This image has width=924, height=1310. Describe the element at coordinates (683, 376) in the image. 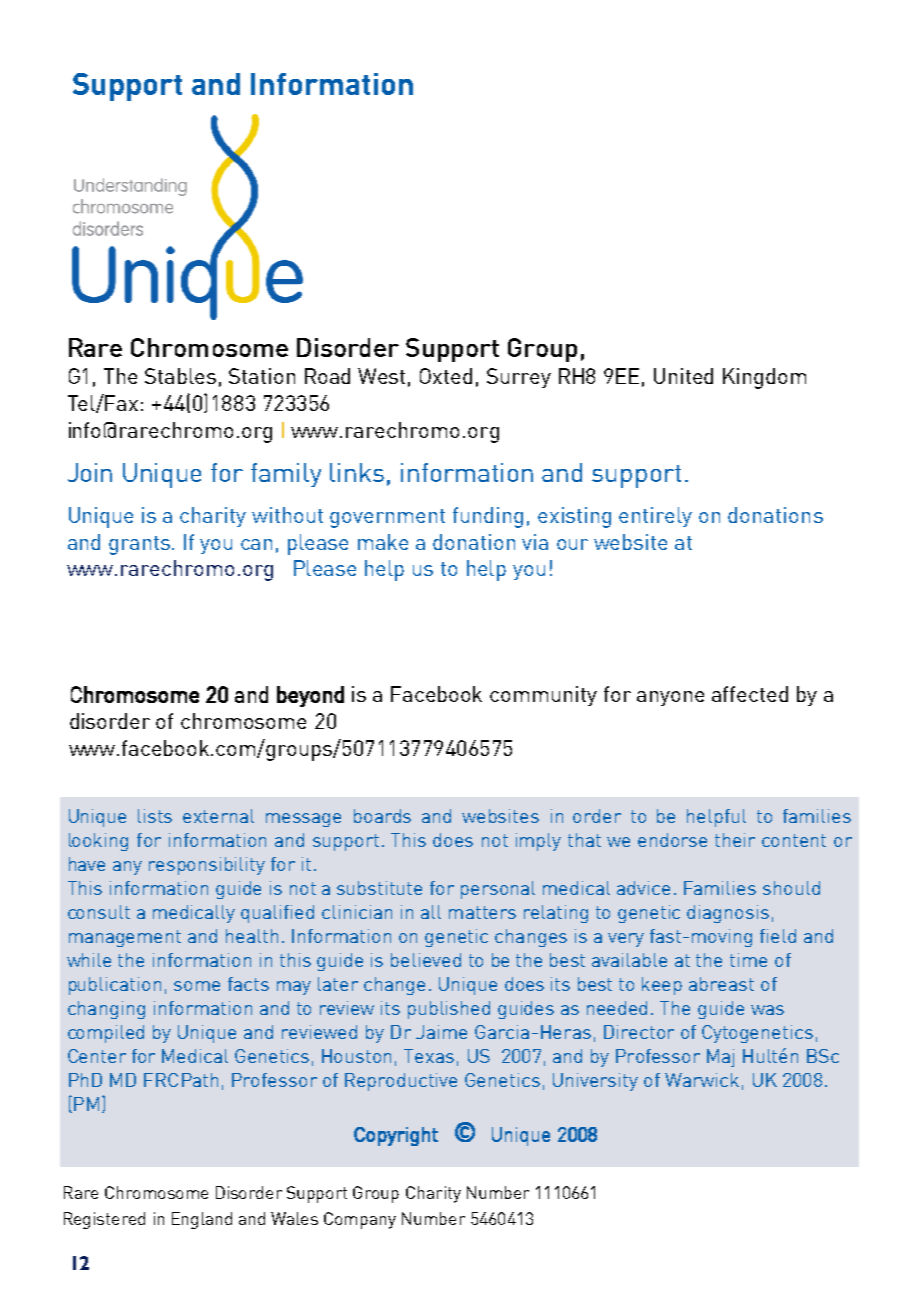

I see `United` at that location.
